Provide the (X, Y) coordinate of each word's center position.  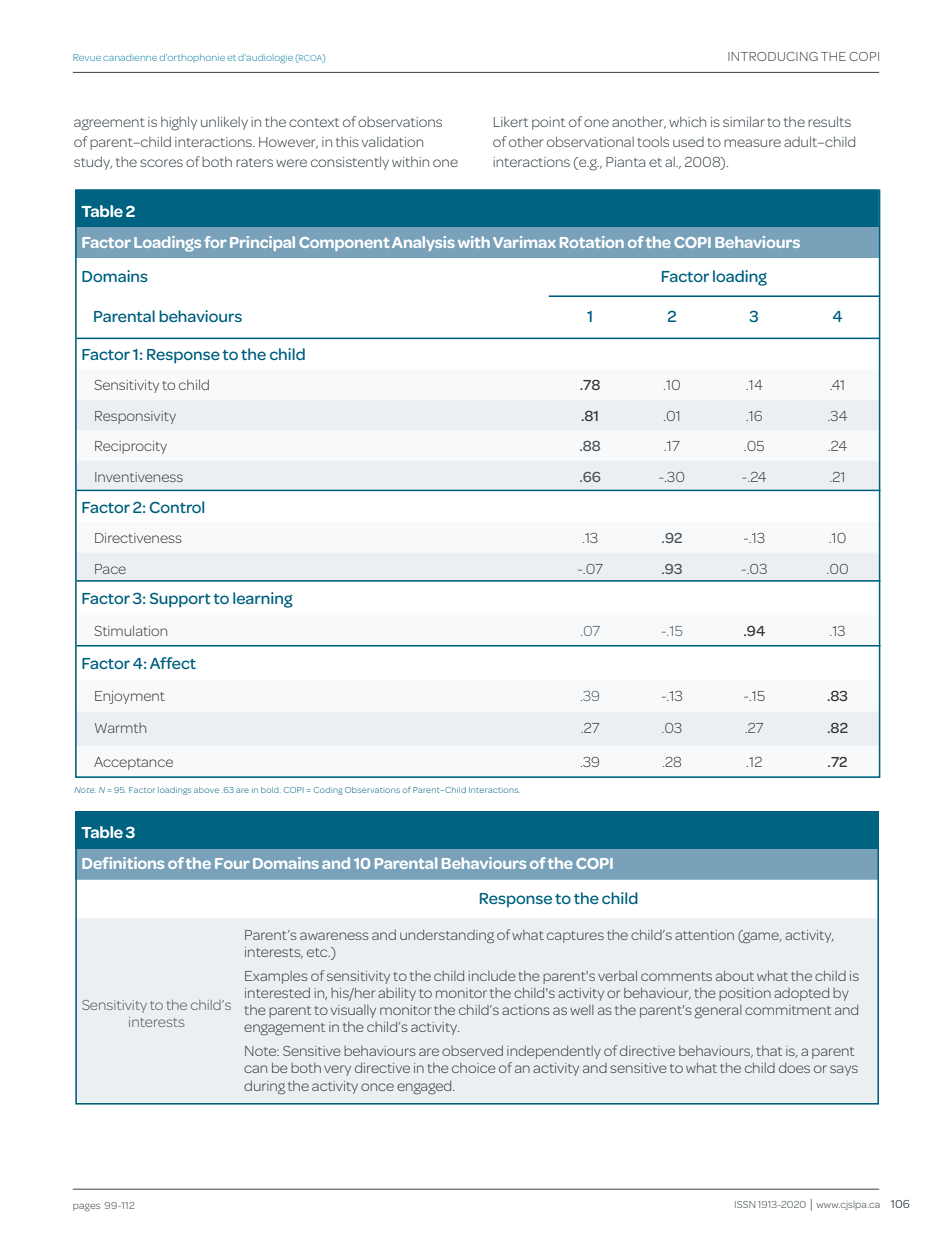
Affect (173, 663)
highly (179, 123)
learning (263, 600)
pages (86, 1208)
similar (744, 121)
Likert (511, 121)
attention (704, 935)
